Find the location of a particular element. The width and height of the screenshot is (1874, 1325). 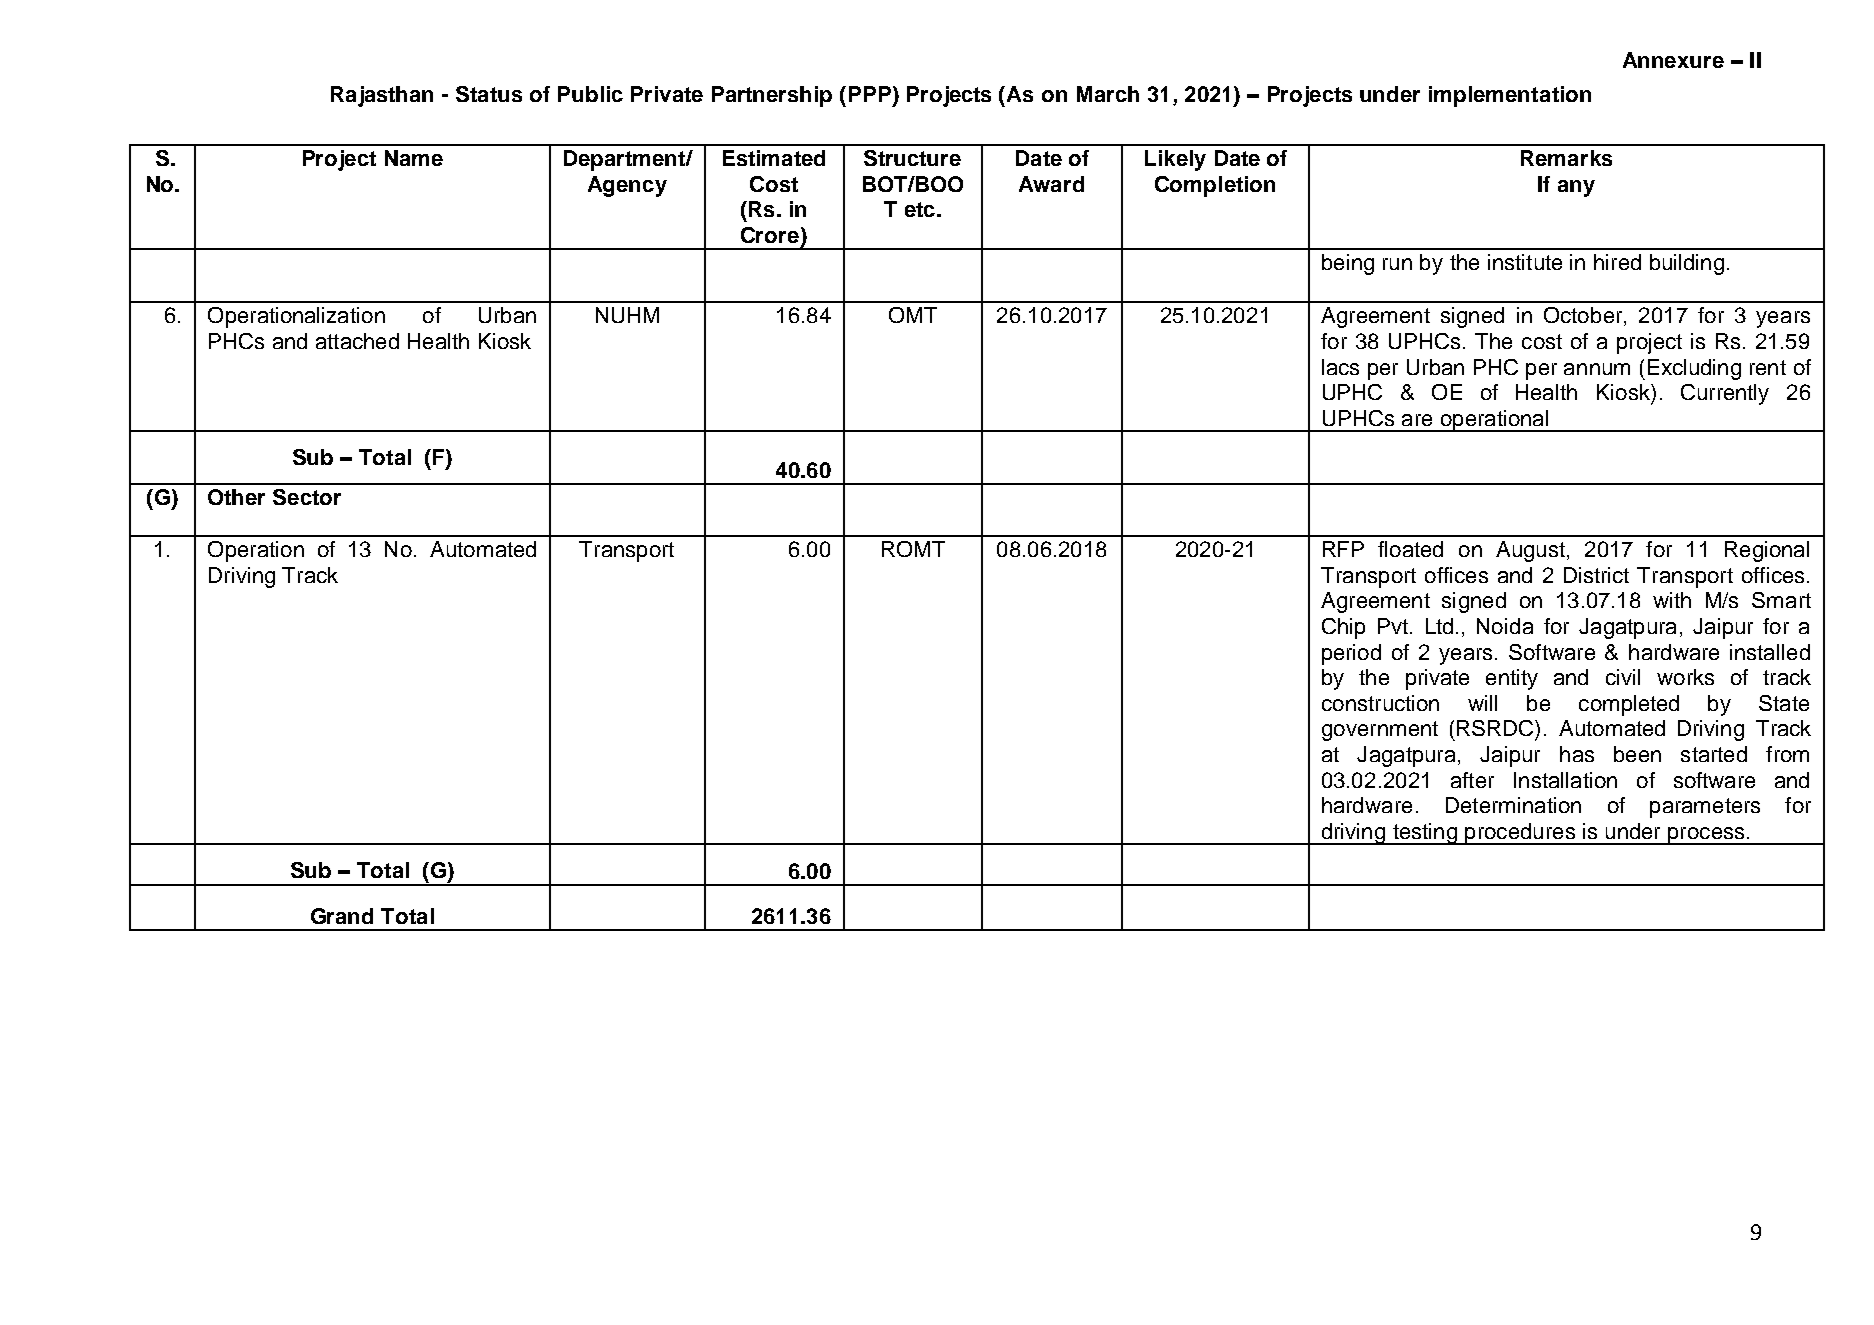

Other is located at coordinates (236, 497).
